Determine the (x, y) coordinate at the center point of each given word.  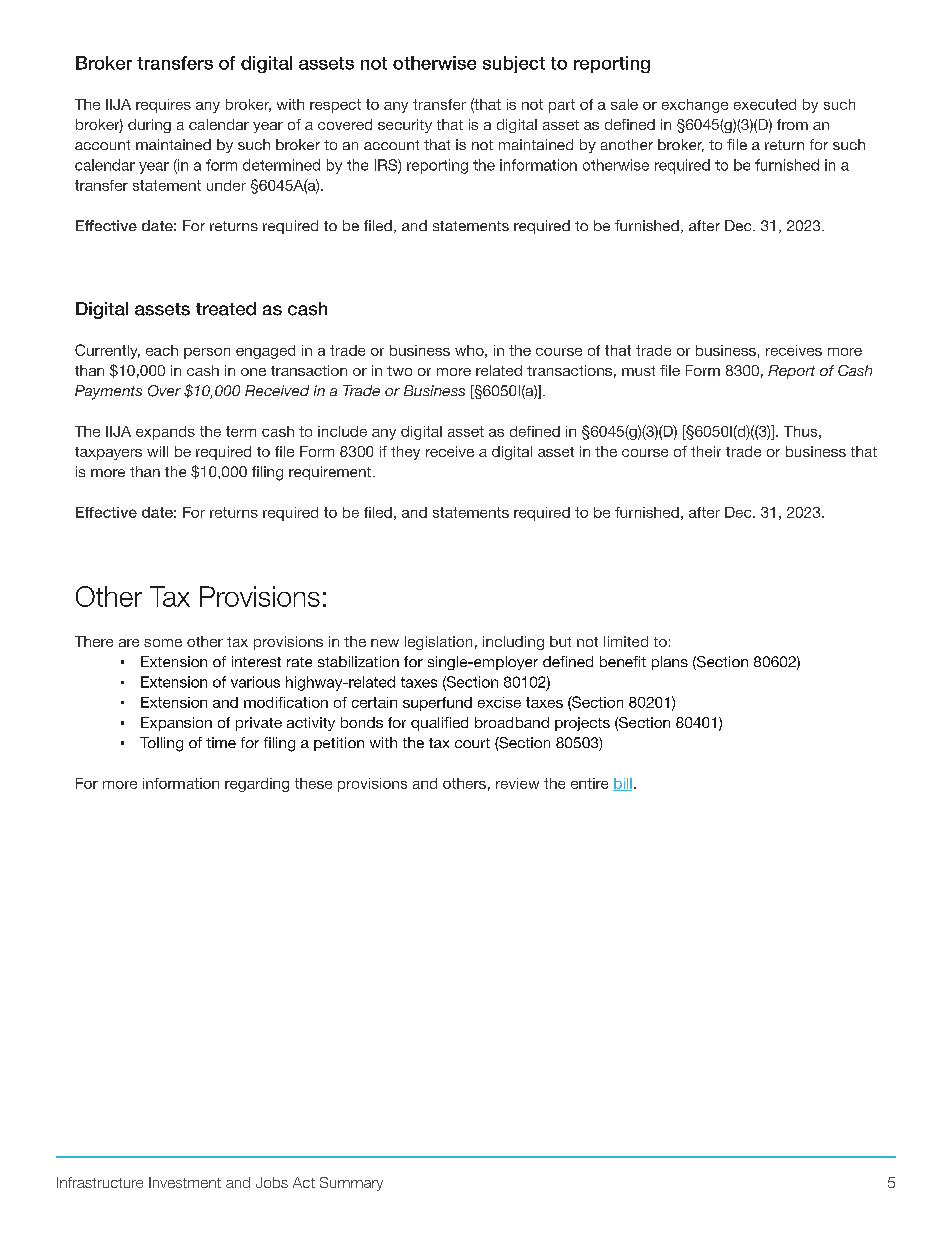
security (405, 126)
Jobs (272, 1182)
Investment (185, 1182)
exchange (695, 106)
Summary (351, 1184)
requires (163, 106)
